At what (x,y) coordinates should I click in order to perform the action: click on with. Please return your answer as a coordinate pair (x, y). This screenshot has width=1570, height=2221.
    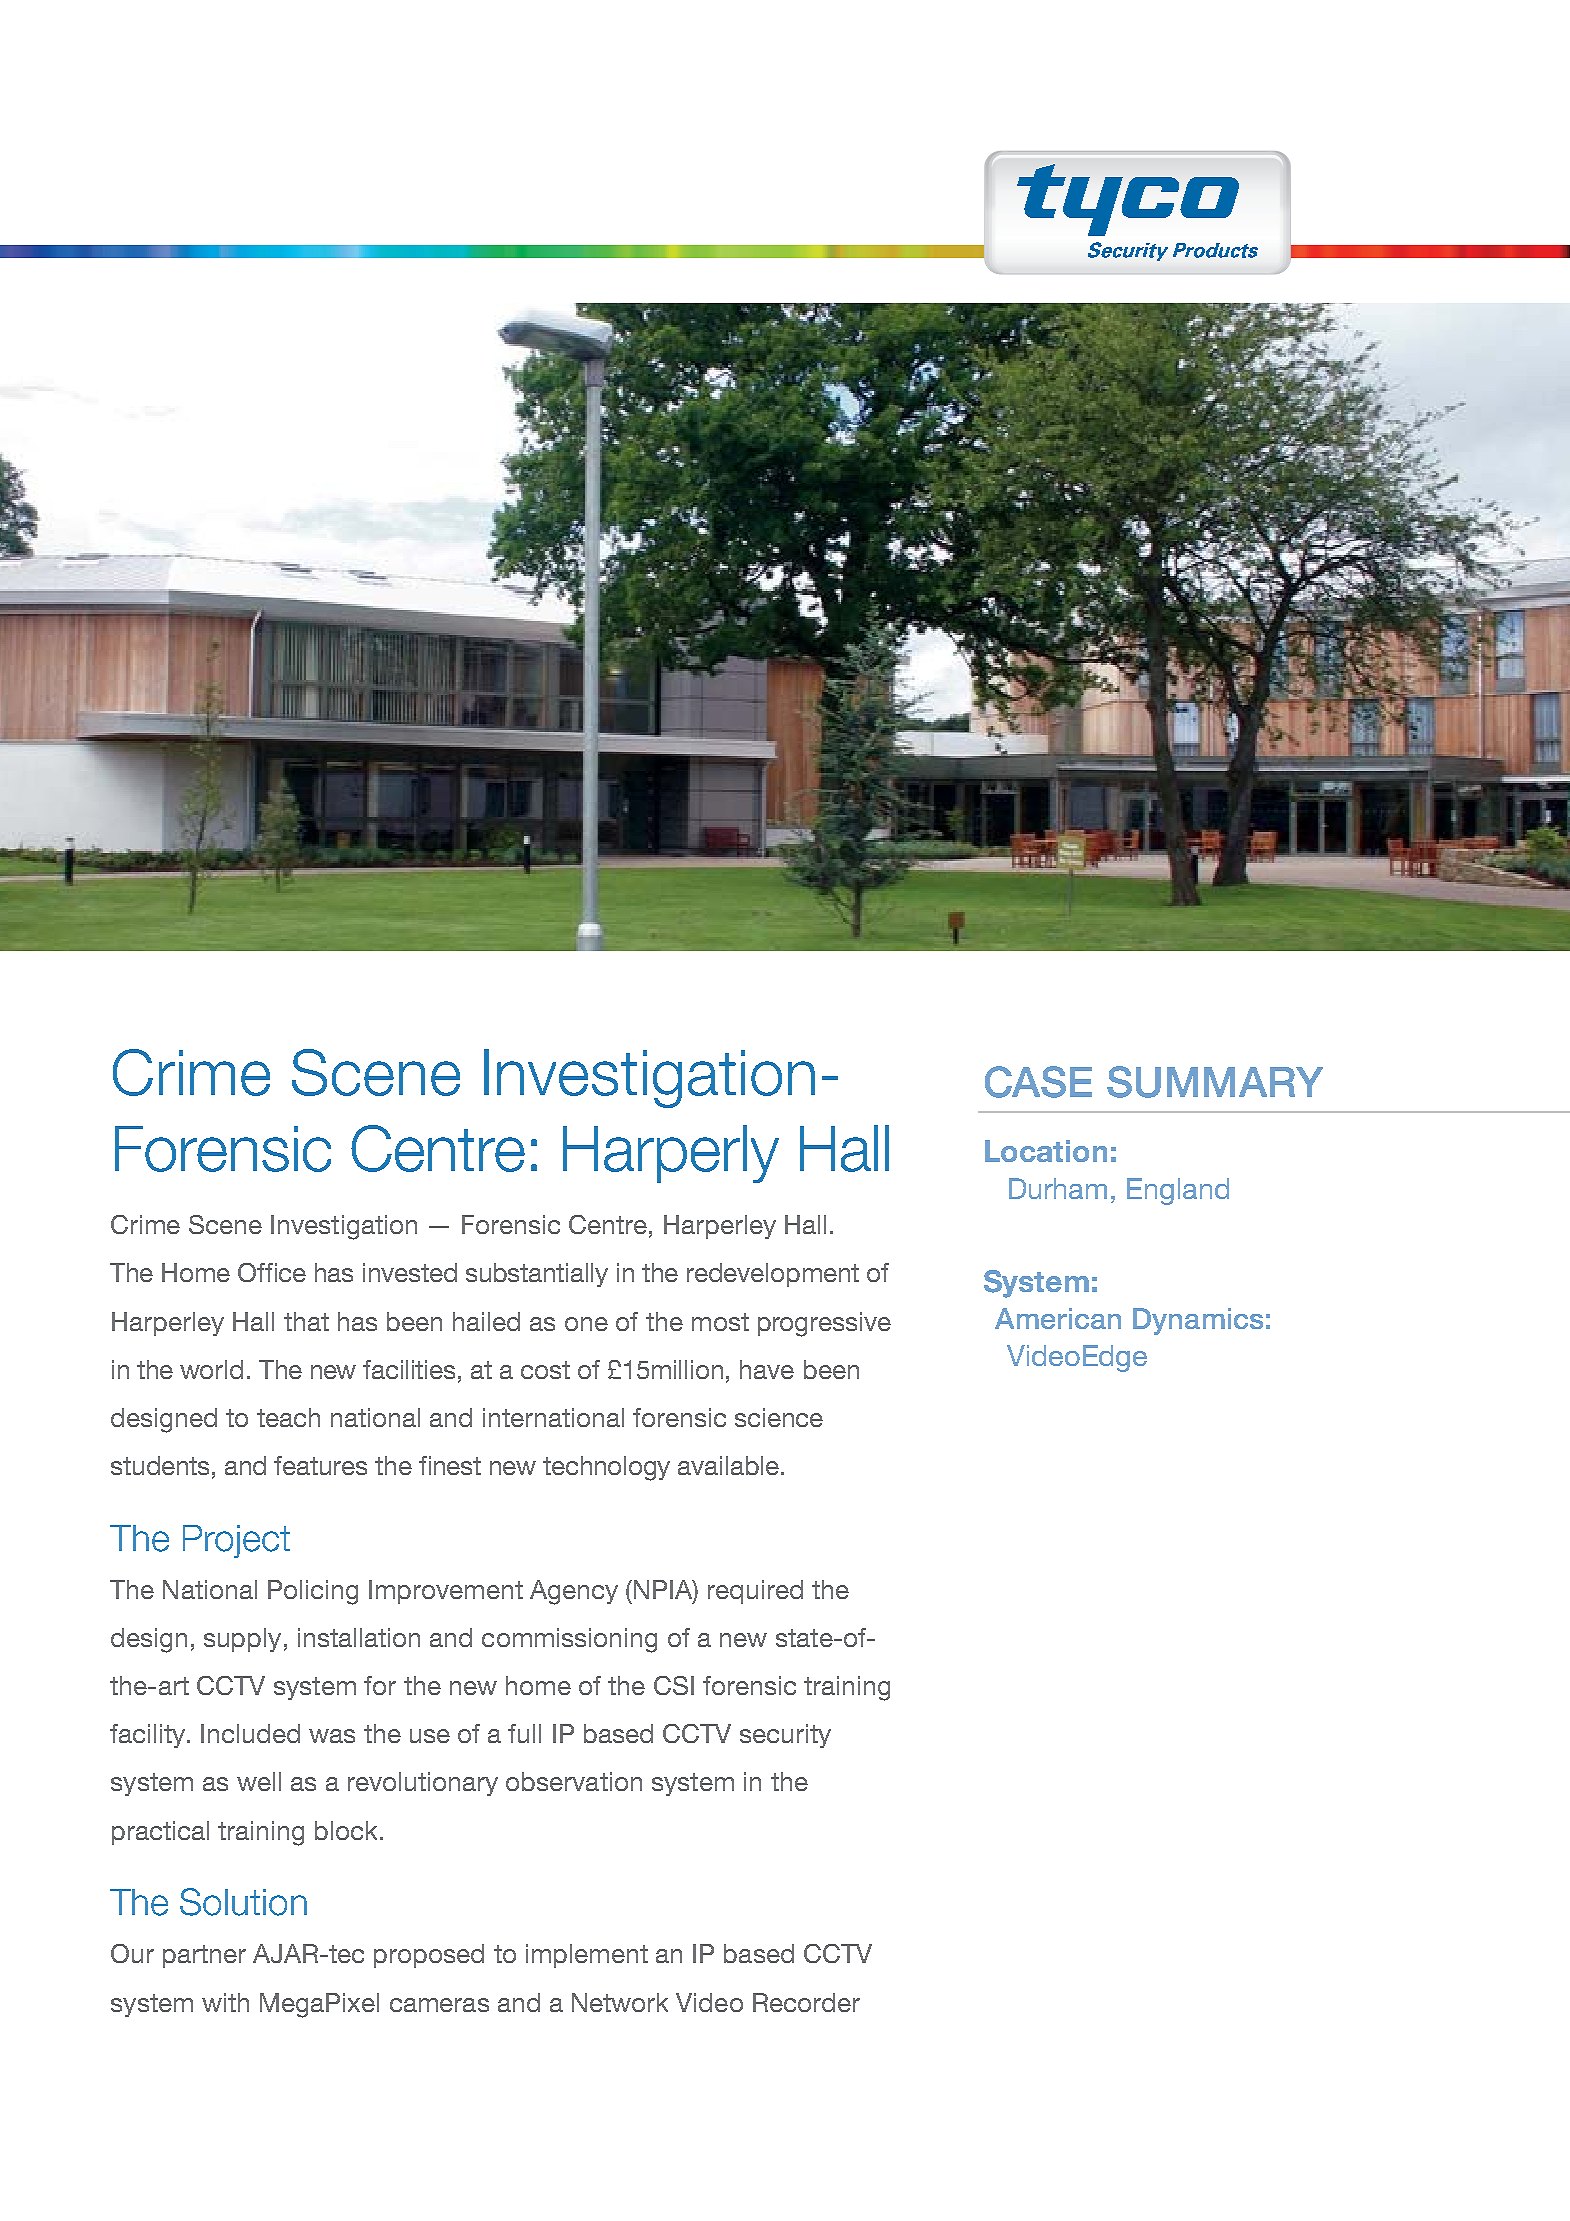
    Looking at the image, I should click on (225, 2002).
